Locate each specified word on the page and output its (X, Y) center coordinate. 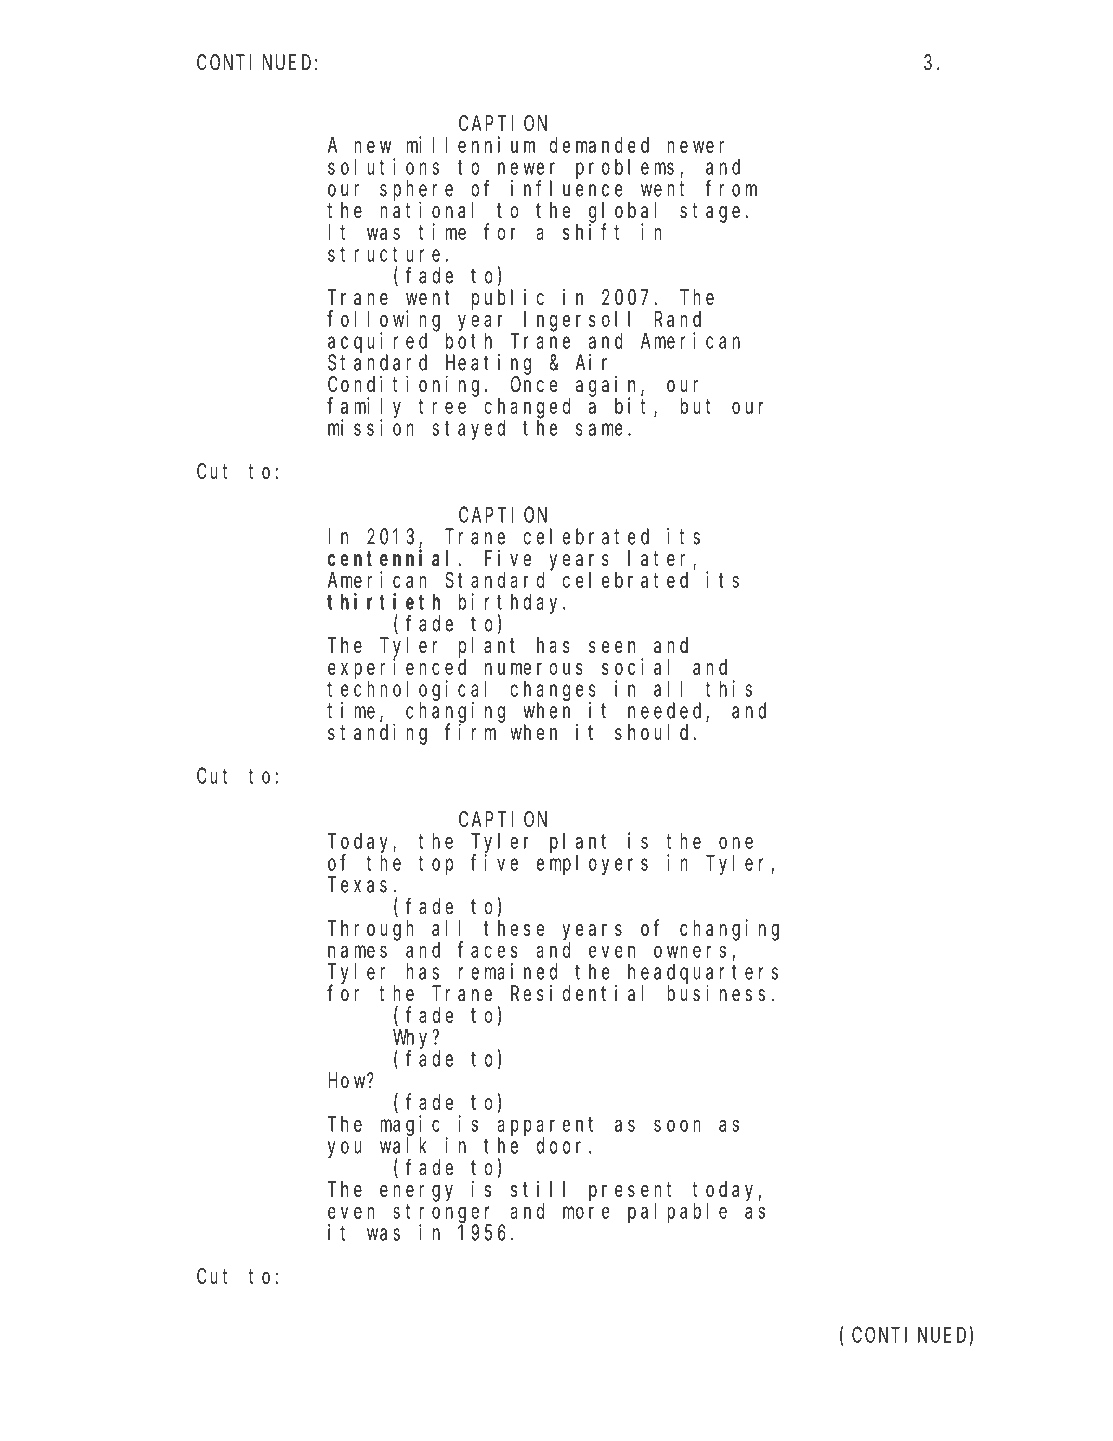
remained (508, 971)
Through (371, 930)
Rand (678, 319)
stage (710, 213)
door (563, 1145)
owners (690, 951)
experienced (397, 669)
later (661, 559)
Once (534, 385)
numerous (534, 669)
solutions (383, 166)
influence (567, 188)
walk (403, 1145)
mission (371, 427)
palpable (677, 1212)
